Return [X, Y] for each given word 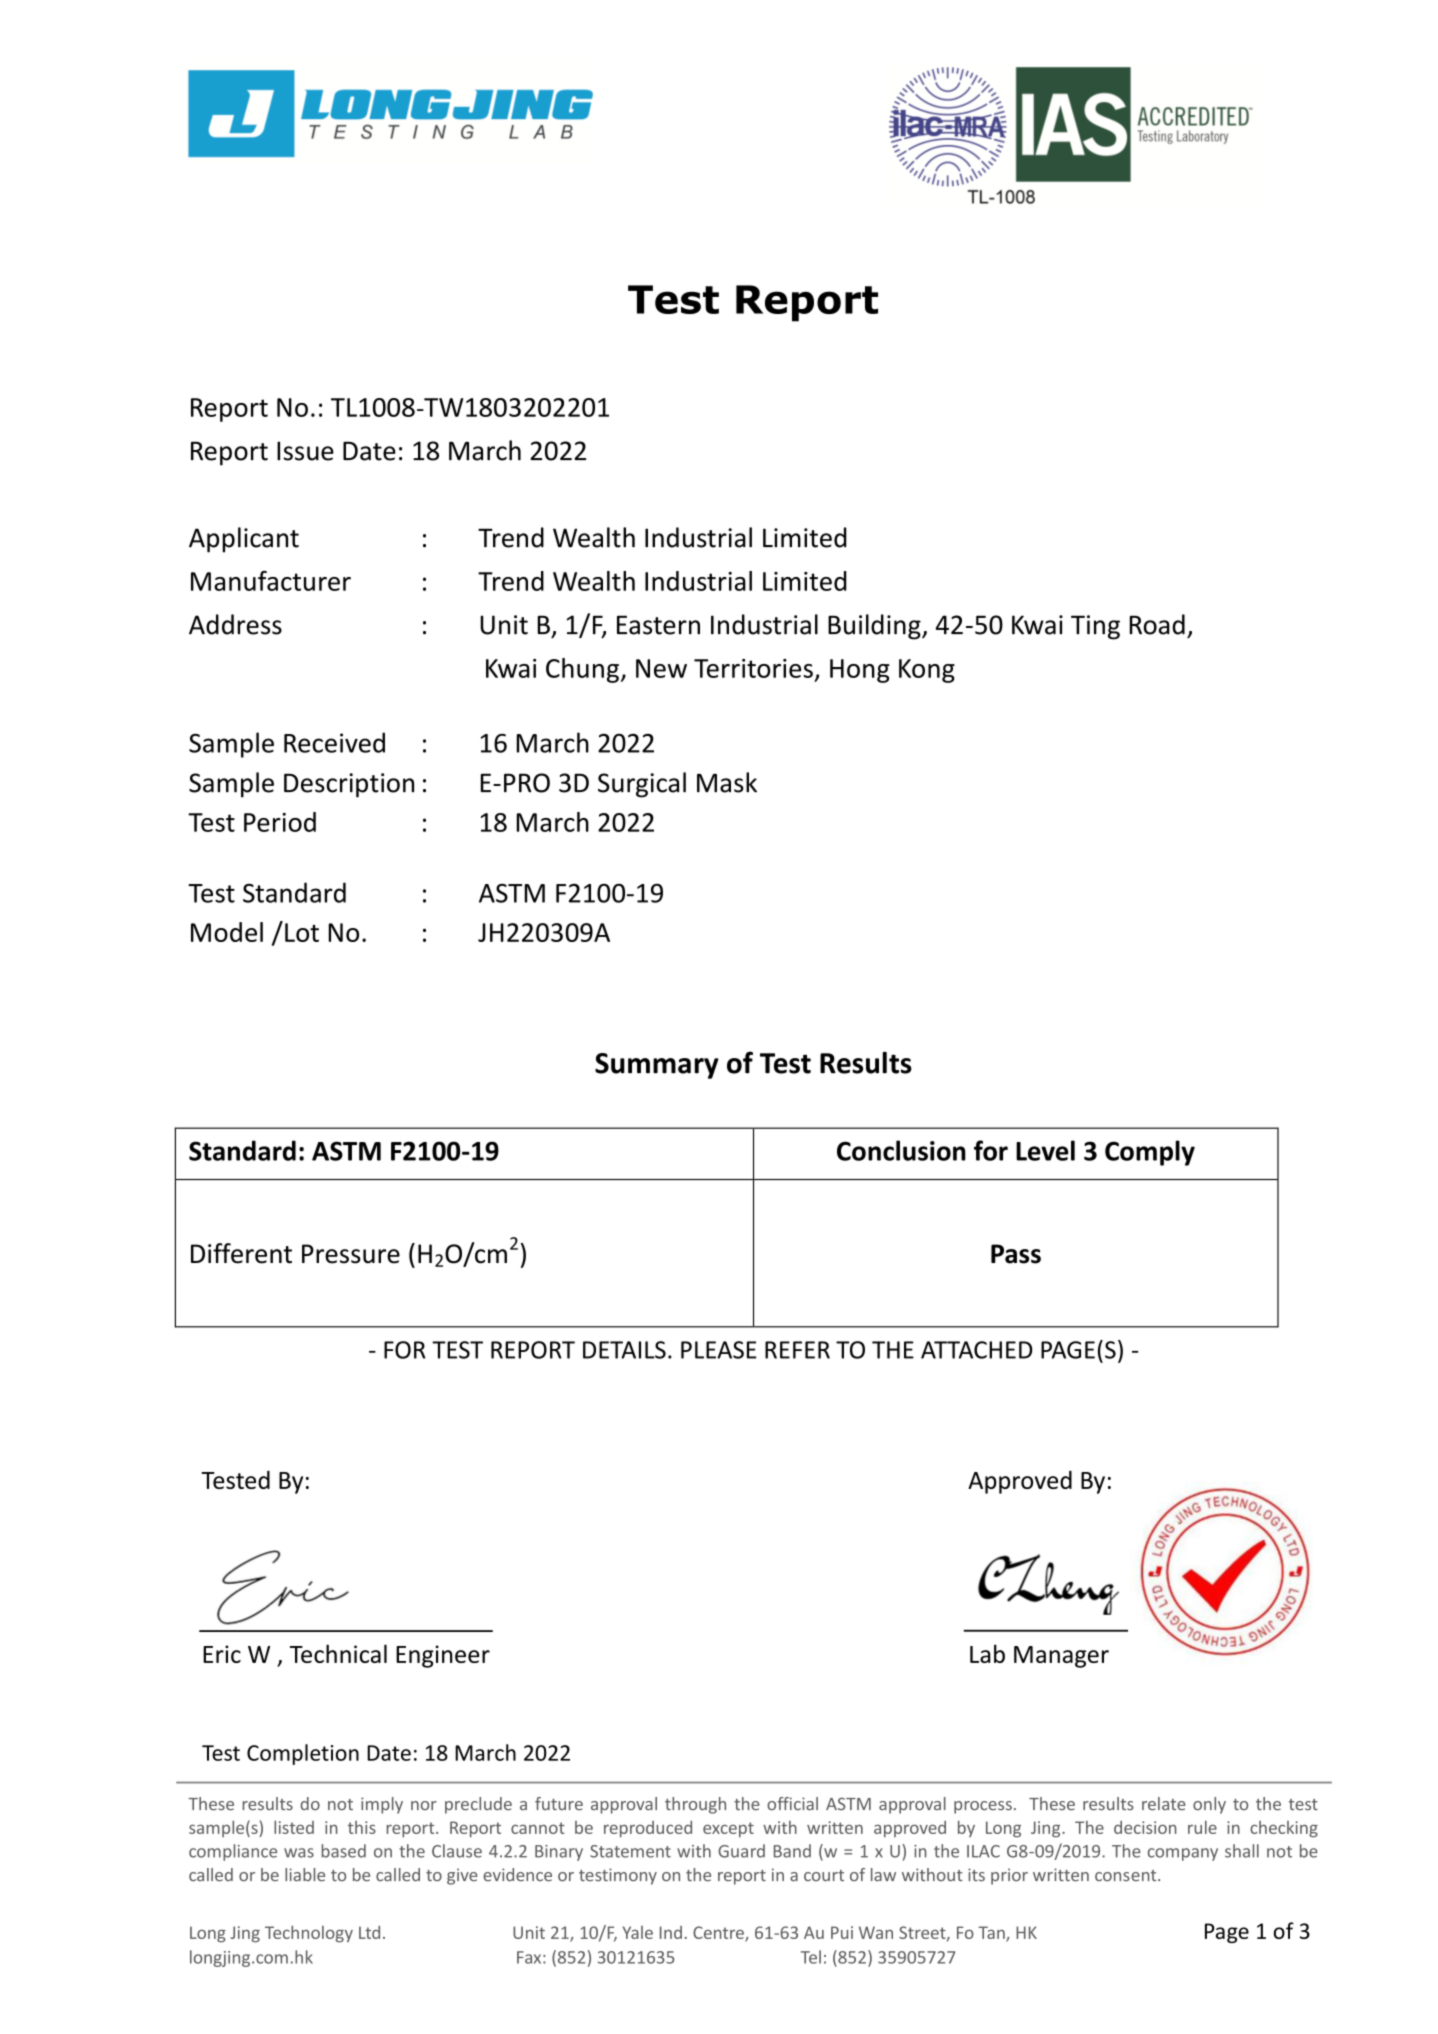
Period [280, 822]
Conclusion [901, 1150]
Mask [727, 782]
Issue [305, 451]
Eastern [658, 625]
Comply [1150, 1153]
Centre [719, 1934]
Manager [1061, 1657]
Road [1157, 624]
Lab [987, 1653]
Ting [1095, 627]
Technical [338, 1653]
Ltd [369, 1932]
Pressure [351, 1254]
